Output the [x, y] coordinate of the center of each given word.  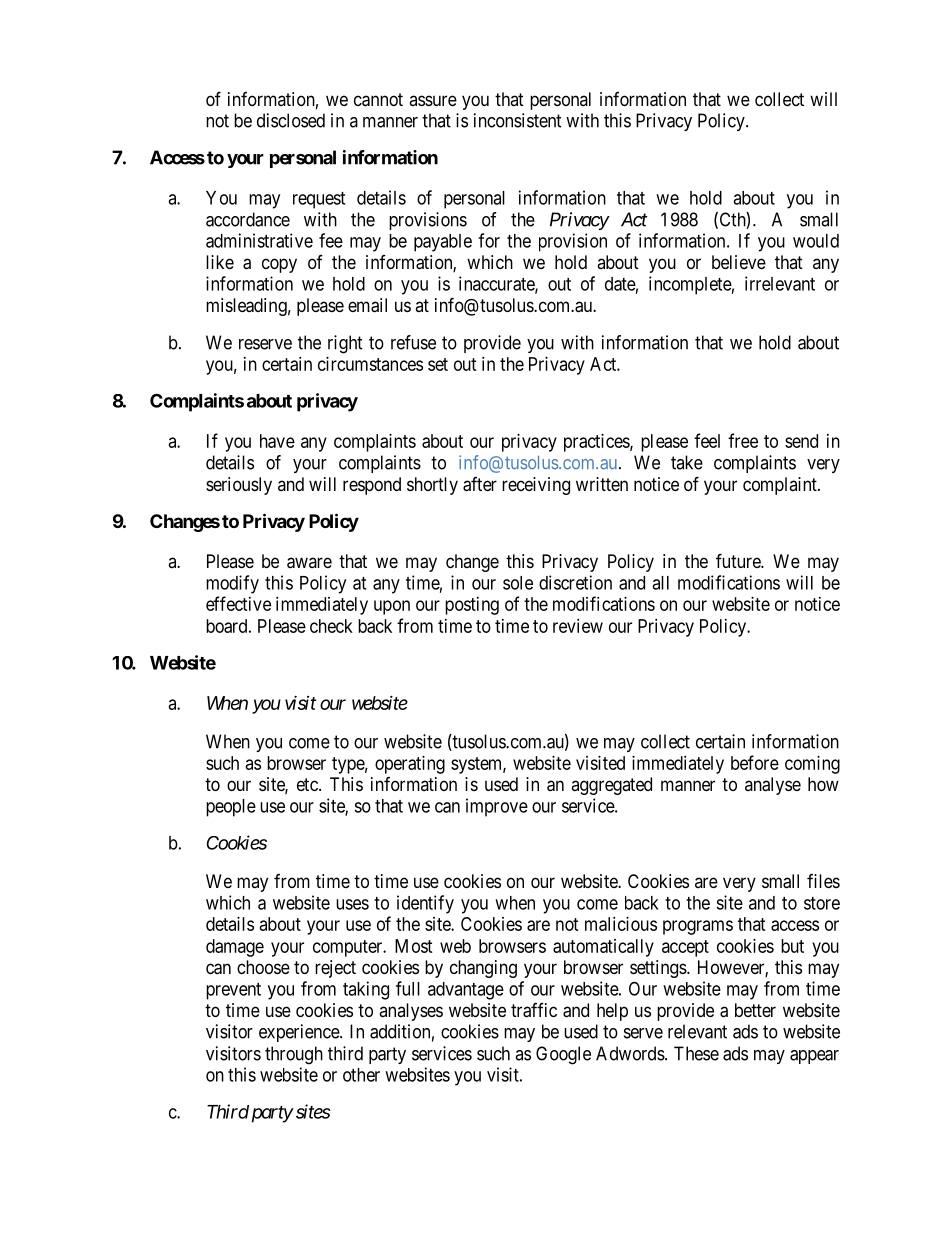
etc [308, 784]
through [294, 1055]
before [755, 762]
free [743, 440]
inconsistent [518, 120]
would [816, 241]
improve [497, 807]
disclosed [291, 120]
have [277, 441]
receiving [536, 486]
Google [563, 1055]
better [755, 1010]
